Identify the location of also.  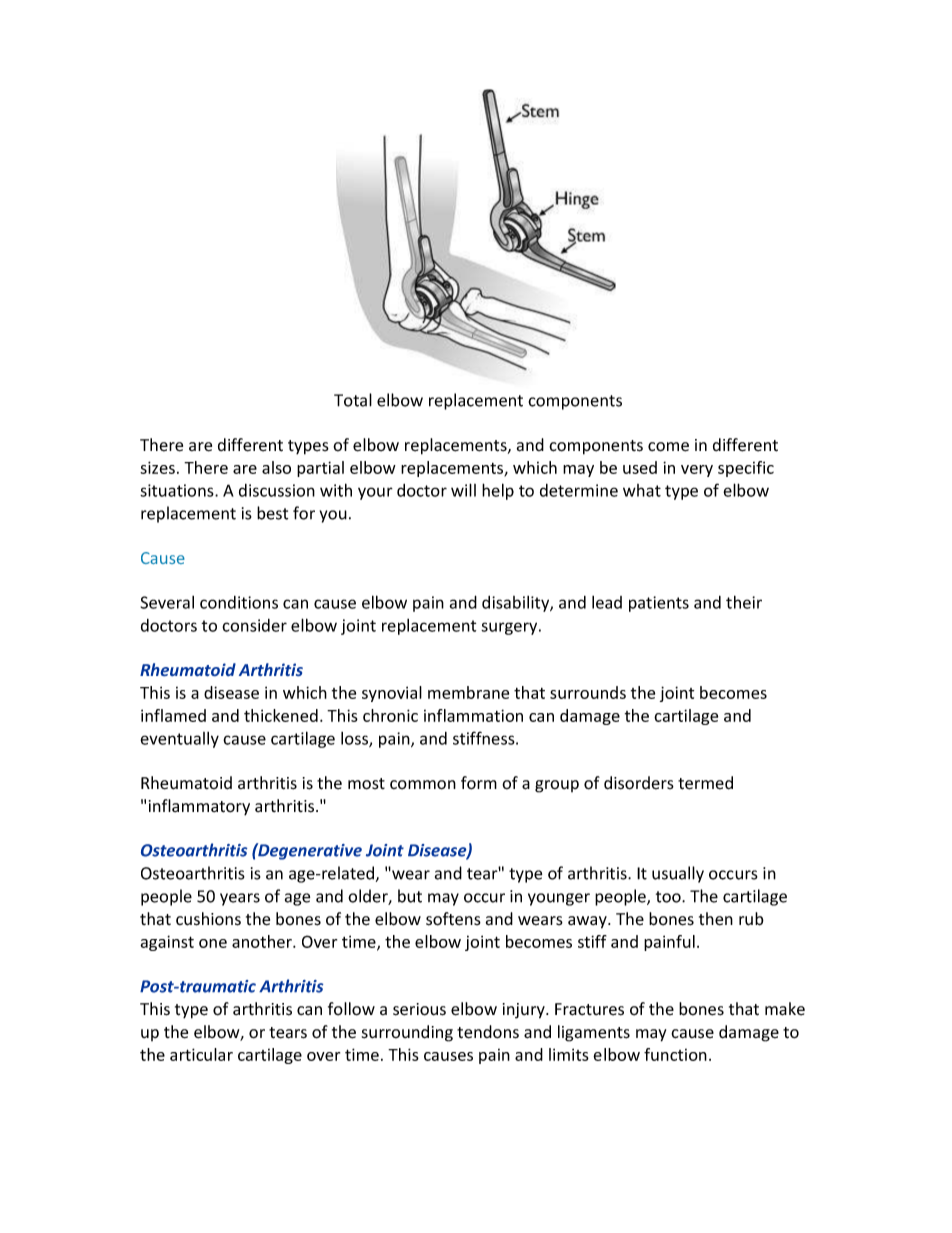
(276, 467).
